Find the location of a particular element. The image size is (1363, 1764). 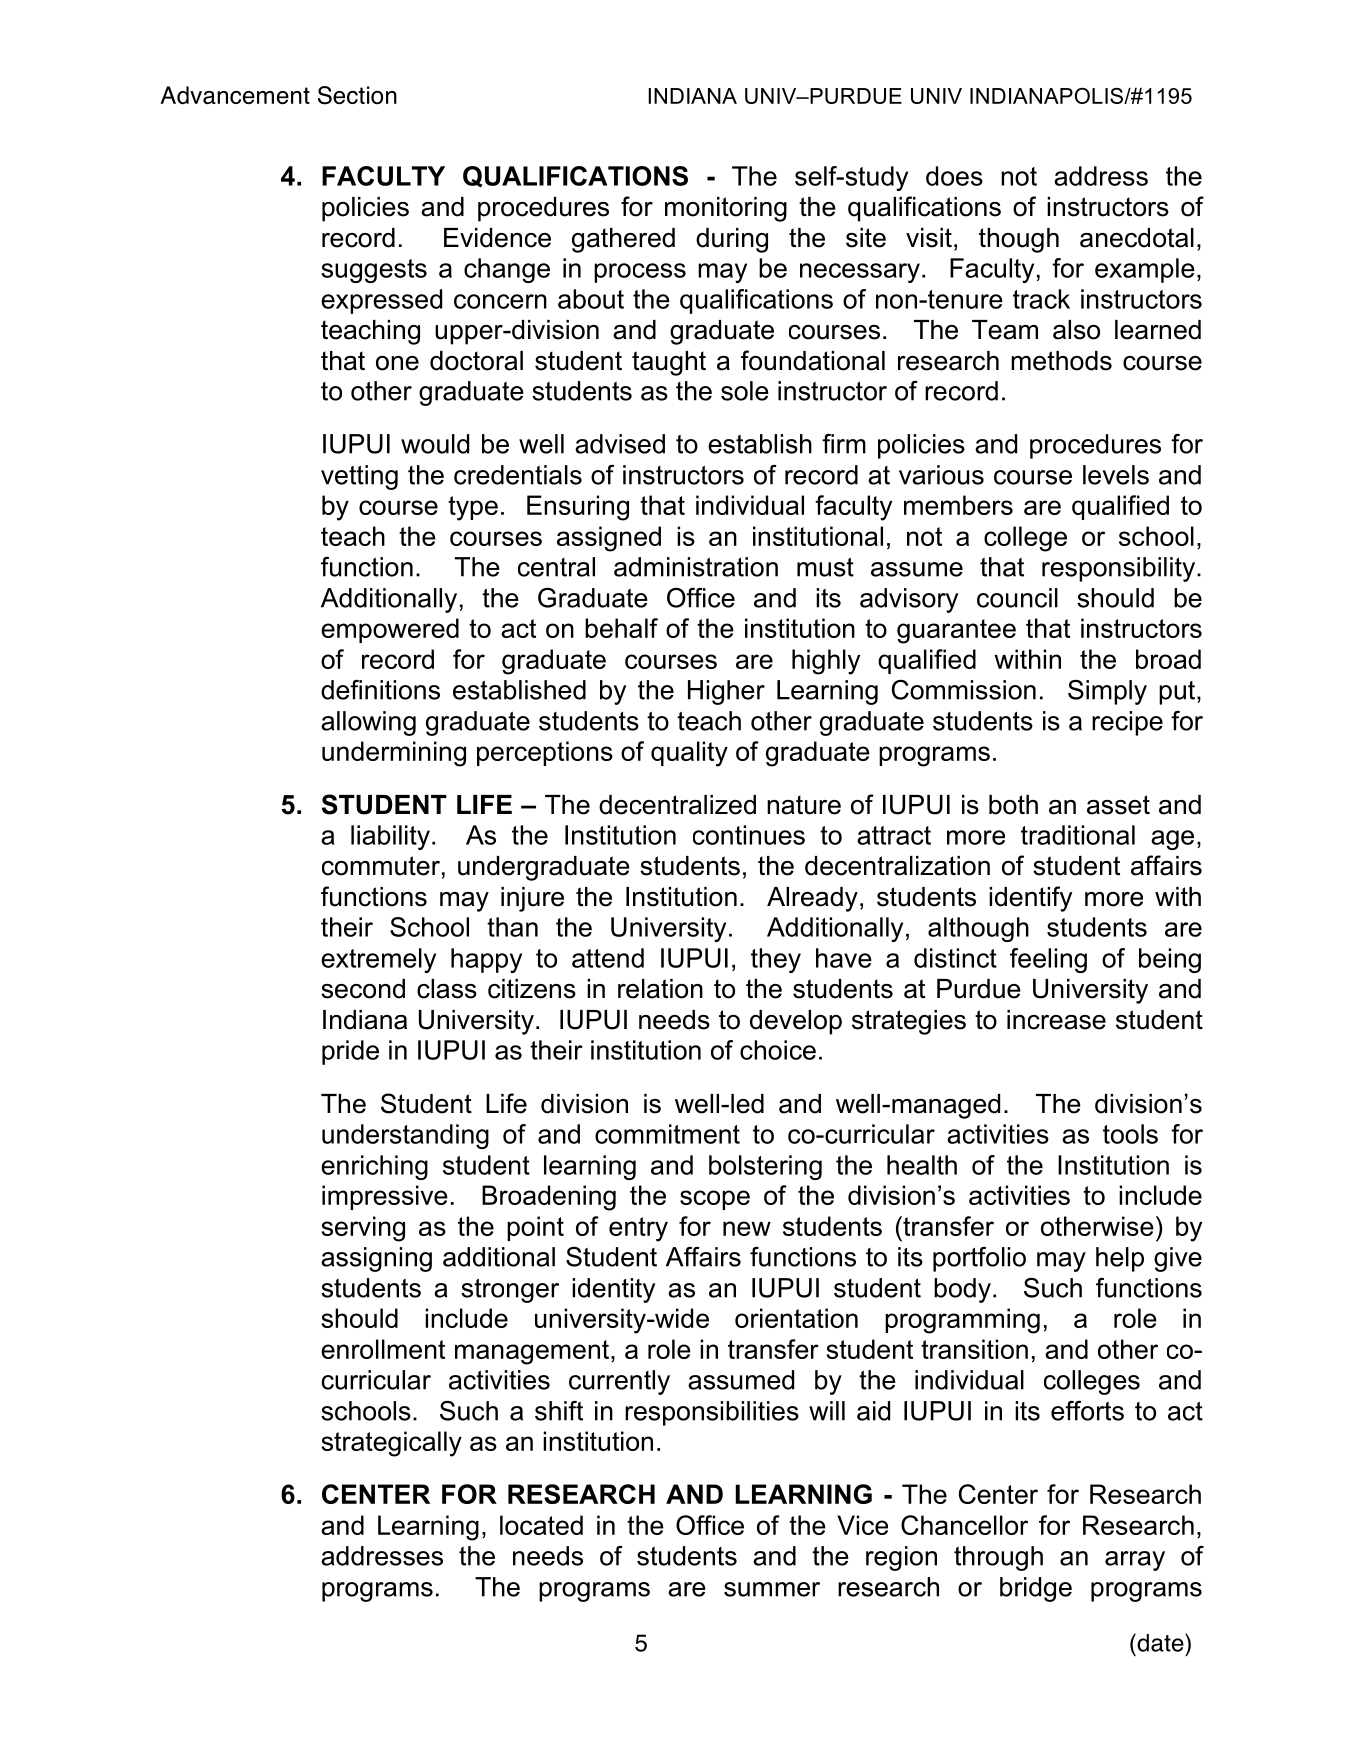

commuter is located at coordinates (381, 866).
